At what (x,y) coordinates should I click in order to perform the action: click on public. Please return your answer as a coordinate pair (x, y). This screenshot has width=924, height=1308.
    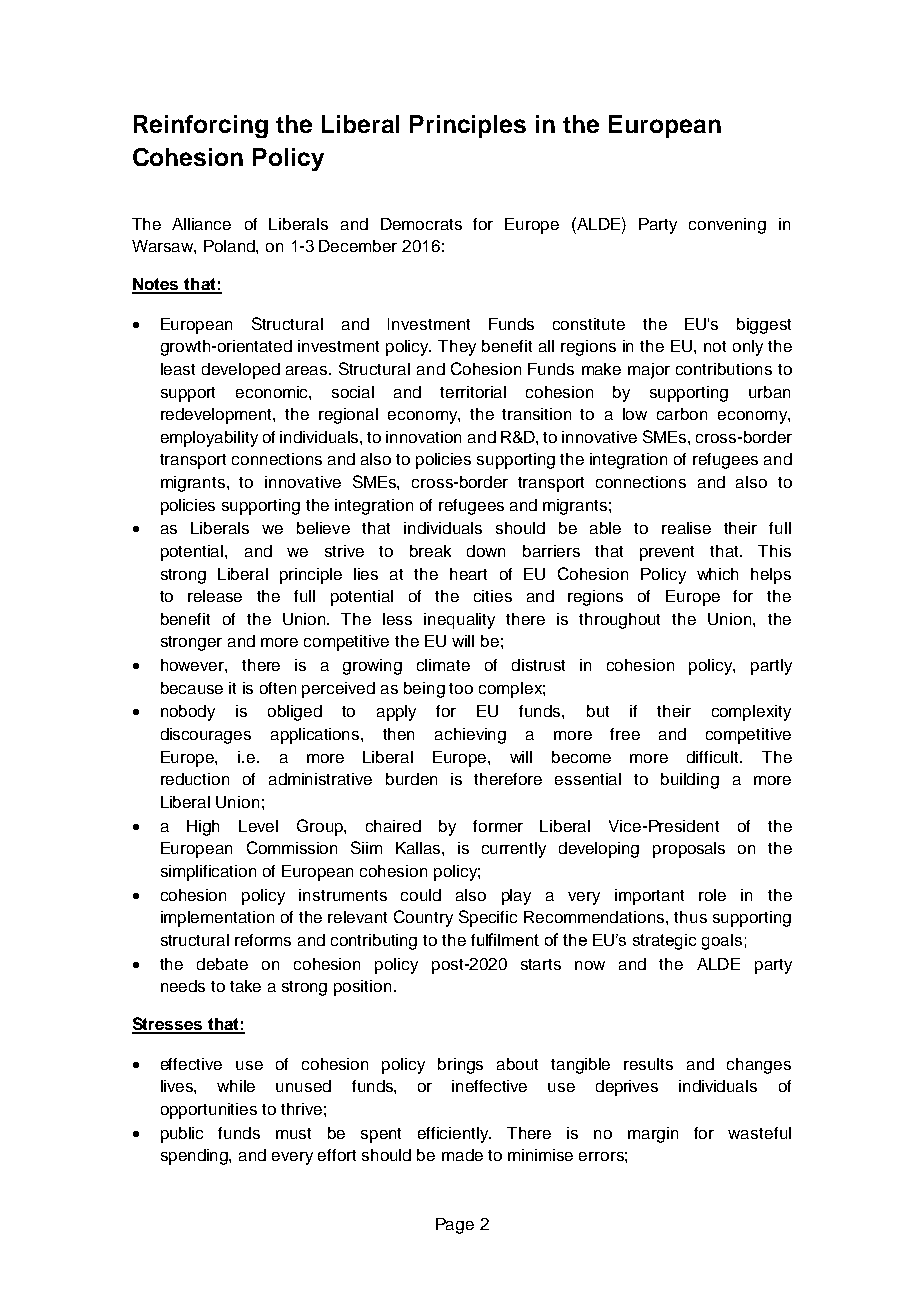
    Looking at the image, I should click on (182, 1135).
